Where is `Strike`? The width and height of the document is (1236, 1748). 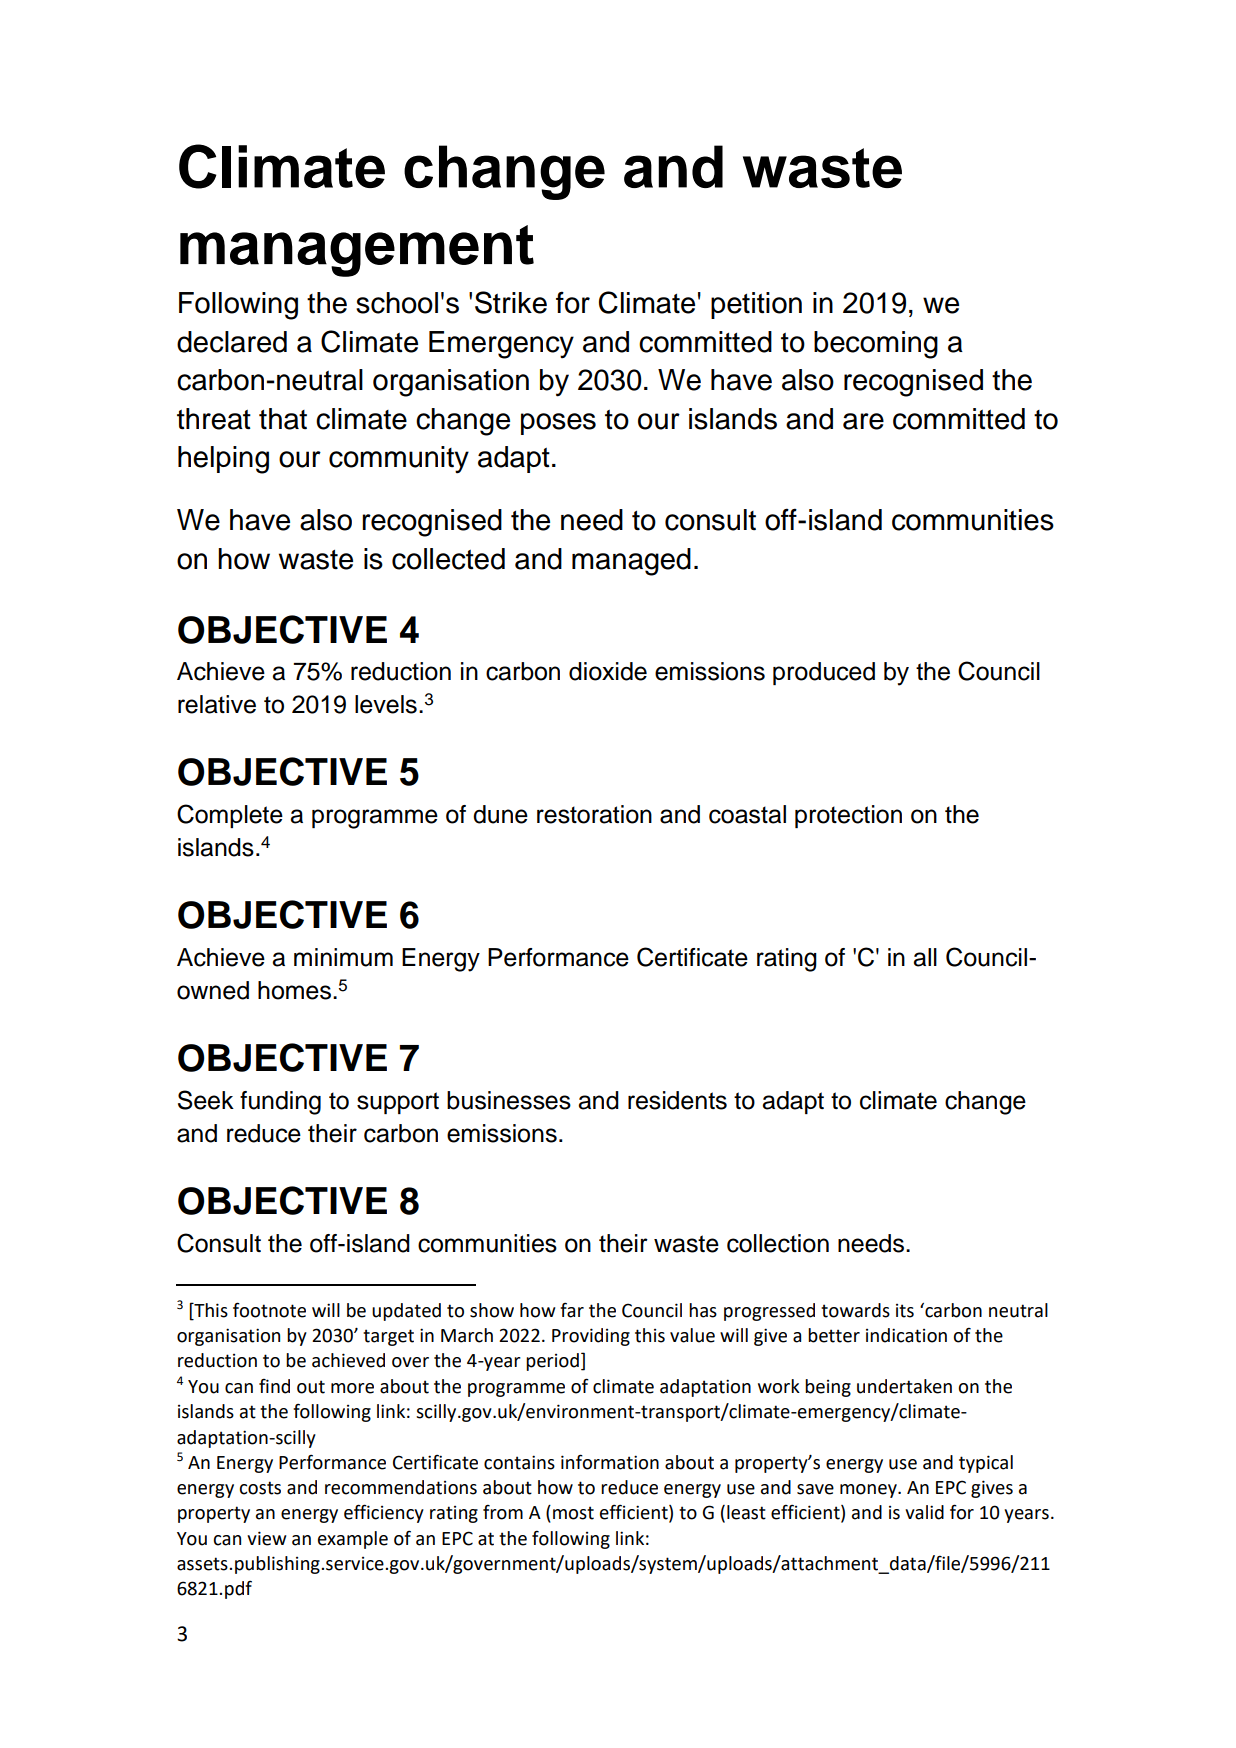 Strike is located at coordinates (511, 302).
